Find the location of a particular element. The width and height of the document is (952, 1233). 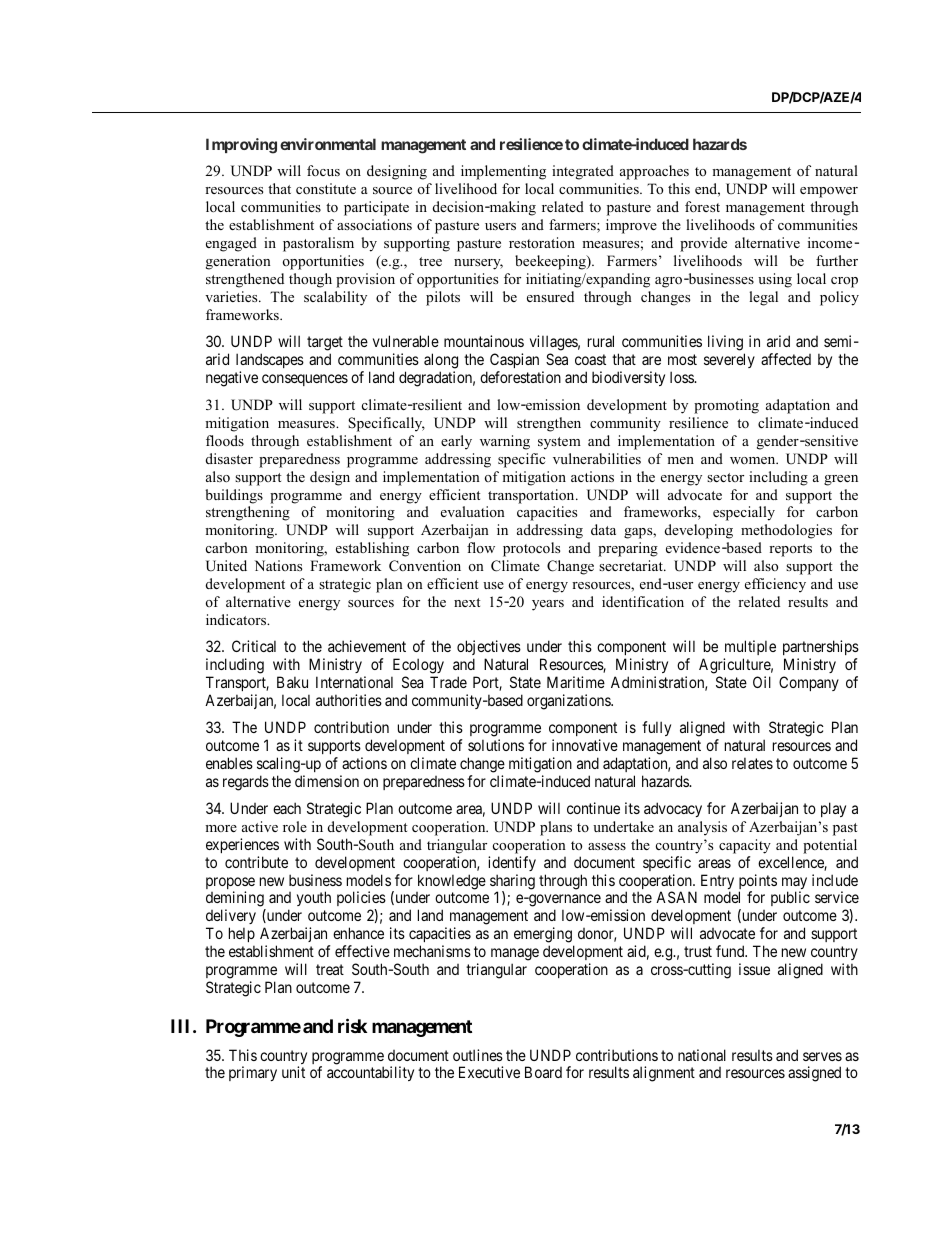

Board is located at coordinates (543, 1072).
